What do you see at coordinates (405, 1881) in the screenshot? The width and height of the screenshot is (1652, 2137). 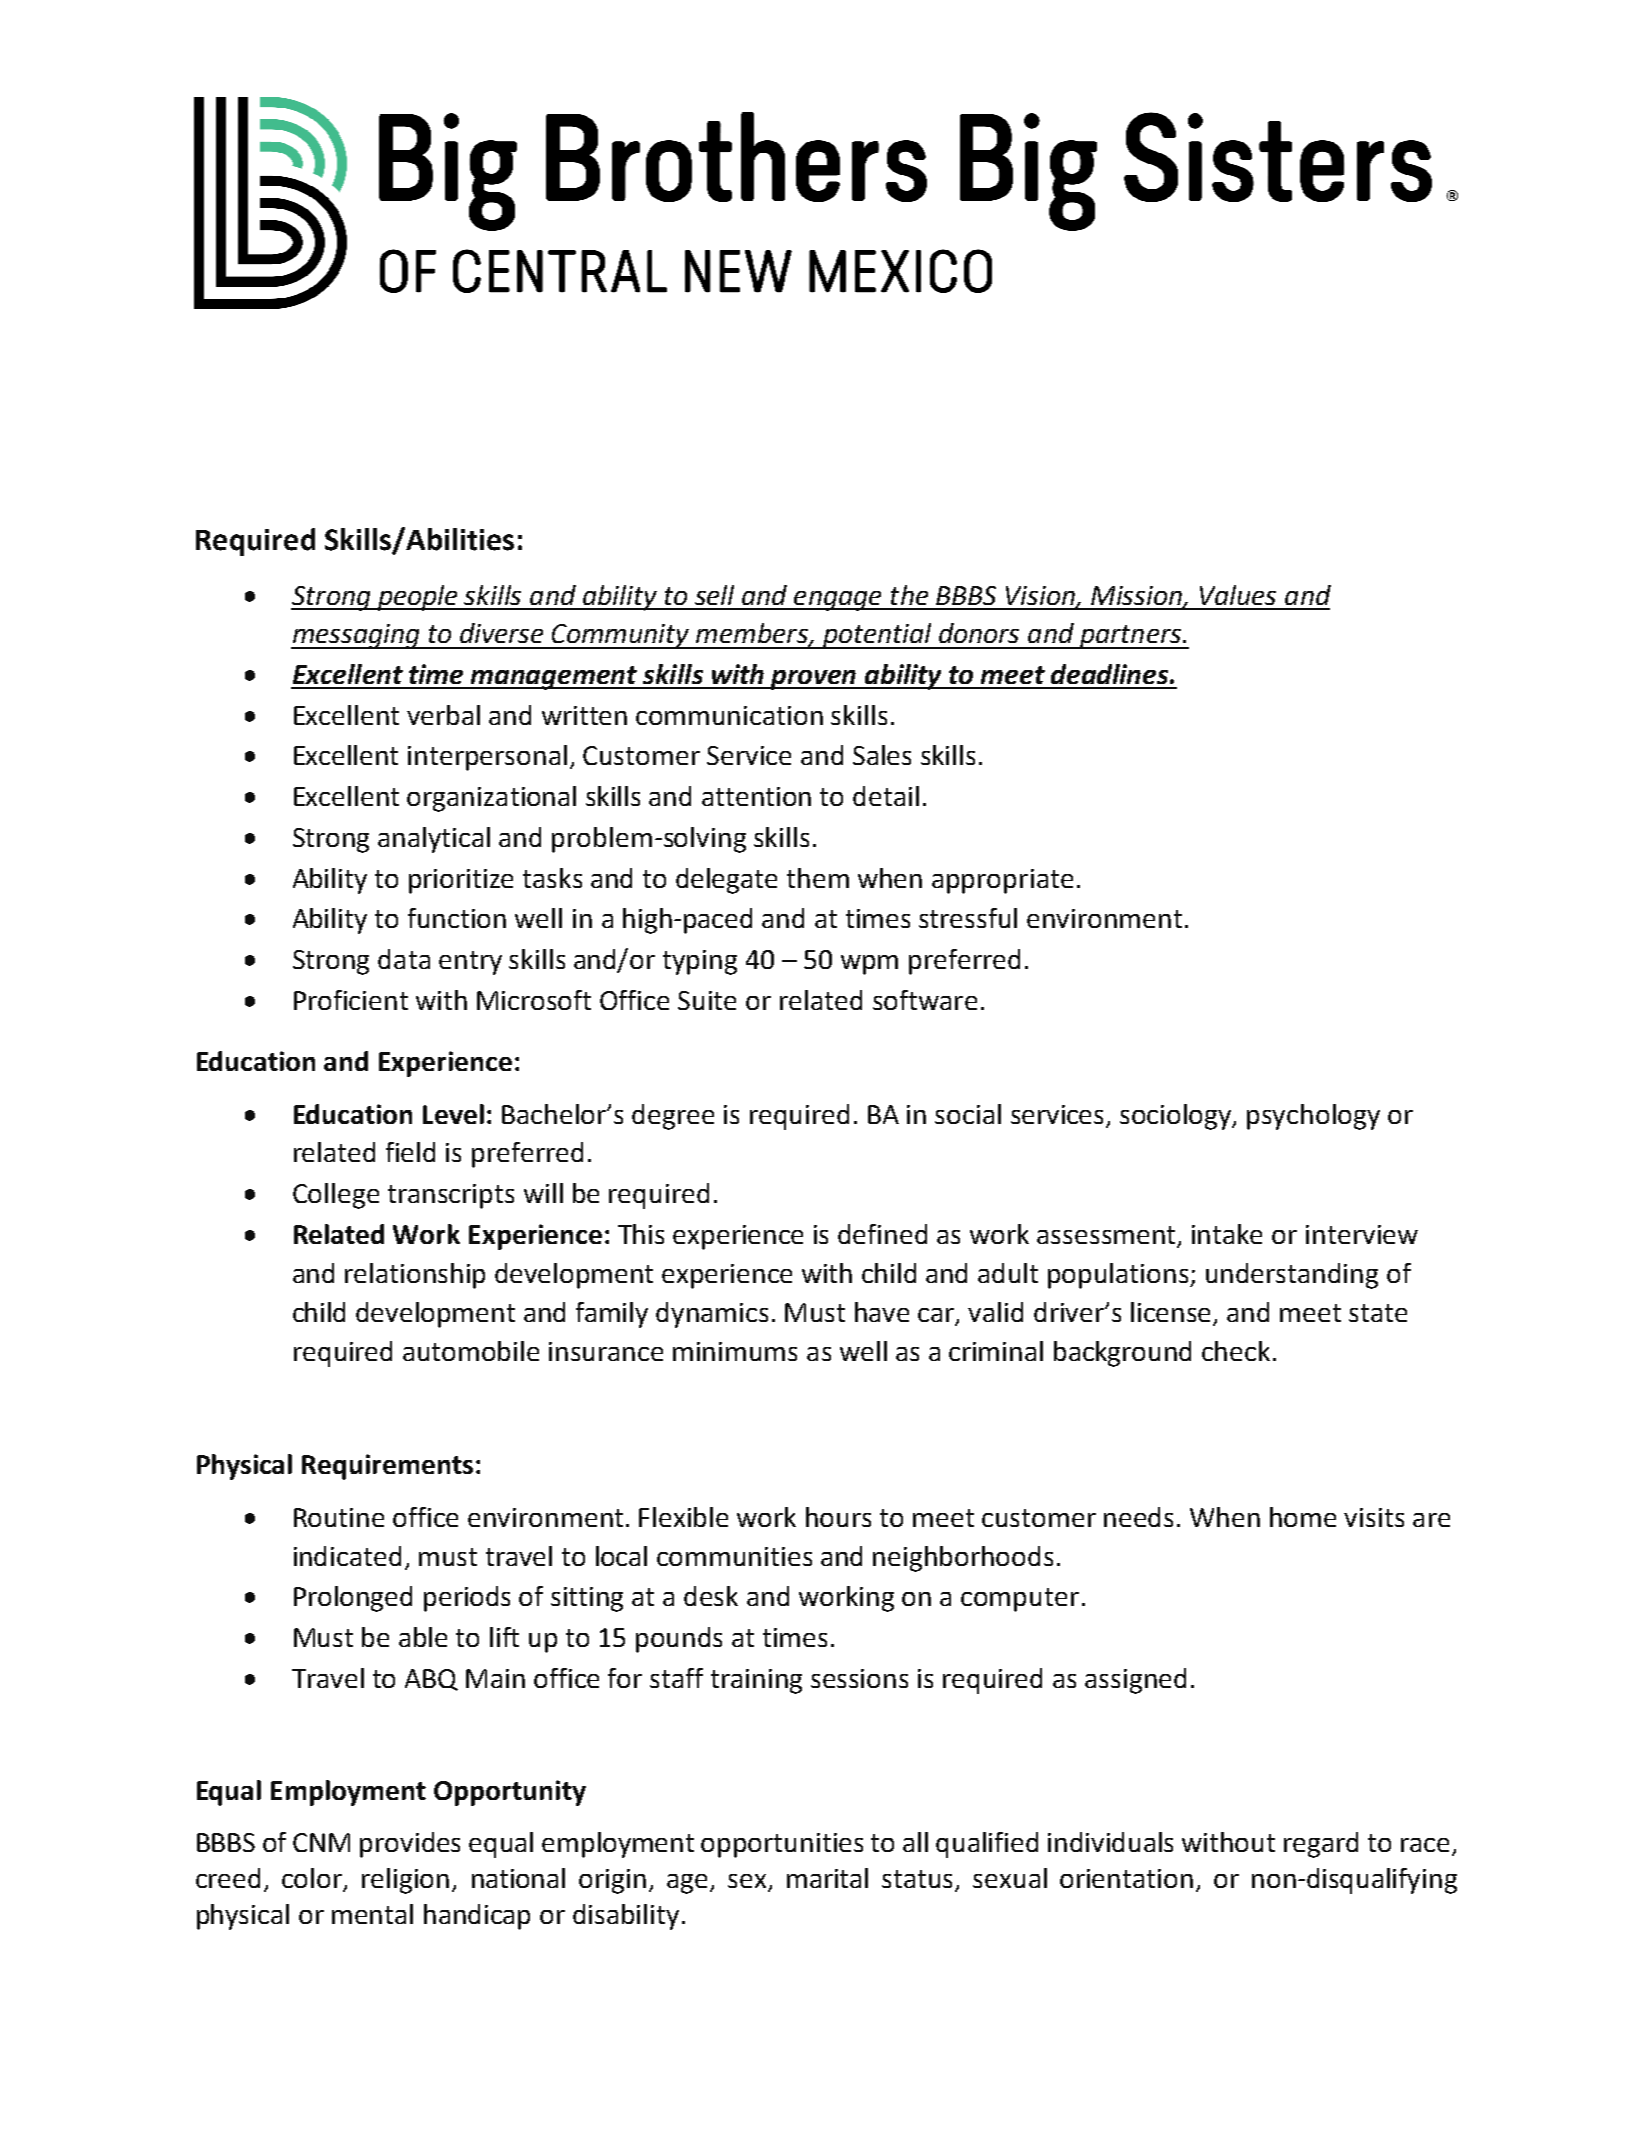 I see `religion` at bounding box center [405, 1881].
